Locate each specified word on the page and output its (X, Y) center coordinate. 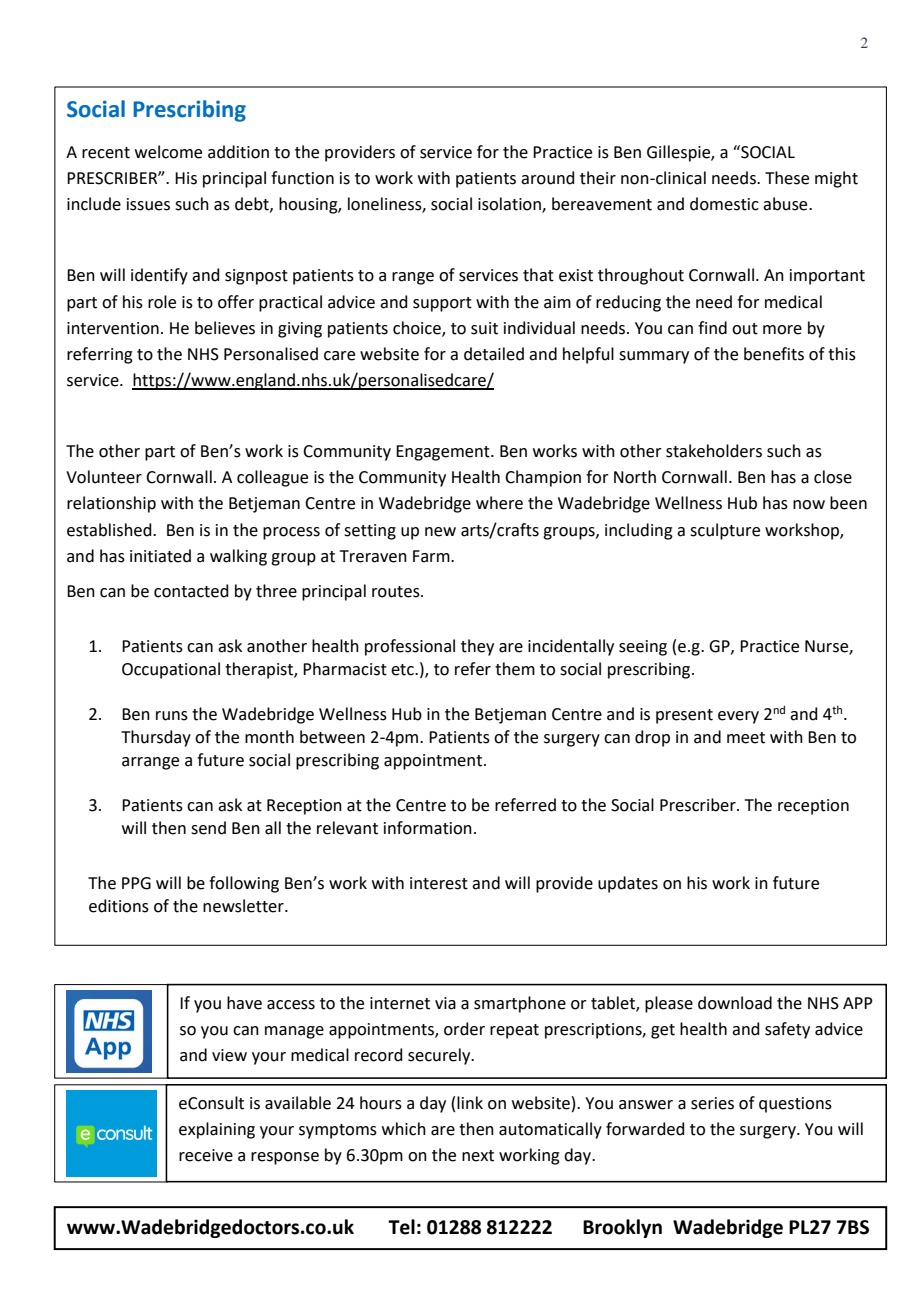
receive (206, 1155)
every (738, 717)
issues (148, 204)
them (515, 669)
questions (795, 1105)
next (478, 1156)
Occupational (171, 670)
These (787, 178)
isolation (510, 205)
